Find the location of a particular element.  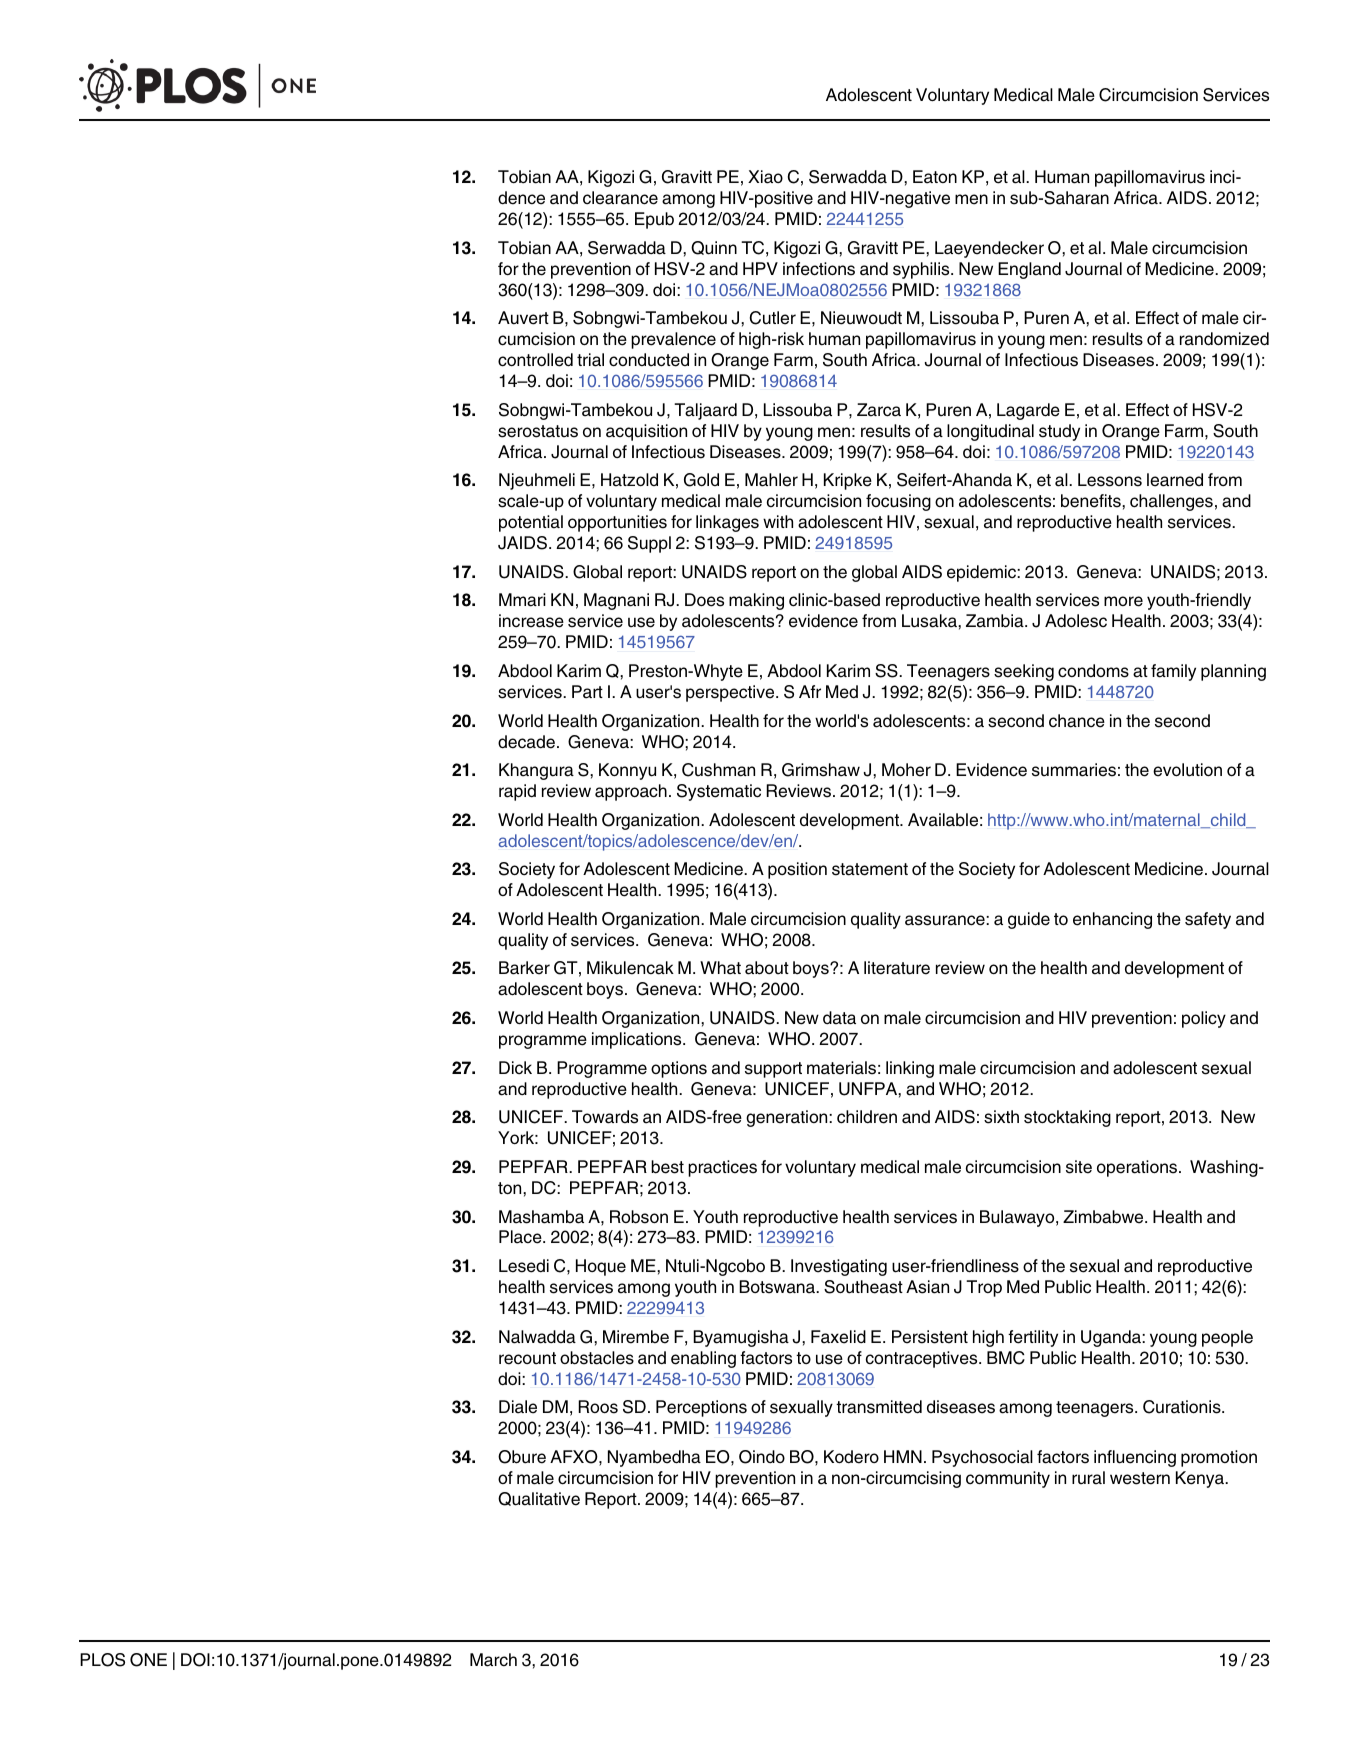

enhancing is located at coordinates (1112, 920).
